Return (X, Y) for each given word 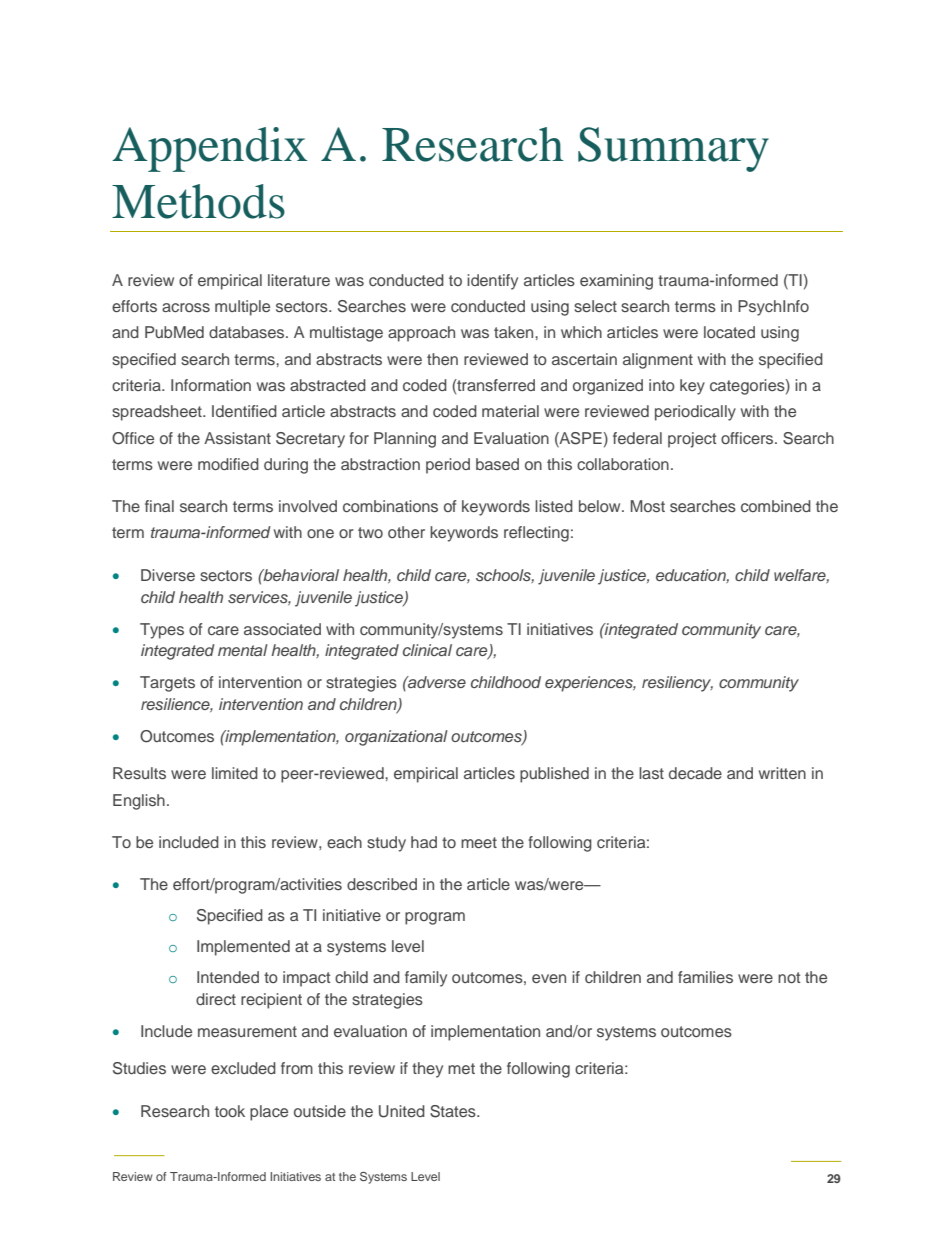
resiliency (677, 684)
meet (479, 842)
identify (492, 282)
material (510, 411)
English (139, 802)
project (692, 440)
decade (695, 773)
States (454, 1111)
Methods (198, 201)
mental (243, 650)
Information (211, 385)
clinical (427, 650)
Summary (673, 149)
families (705, 977)
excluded (243, 1068)
